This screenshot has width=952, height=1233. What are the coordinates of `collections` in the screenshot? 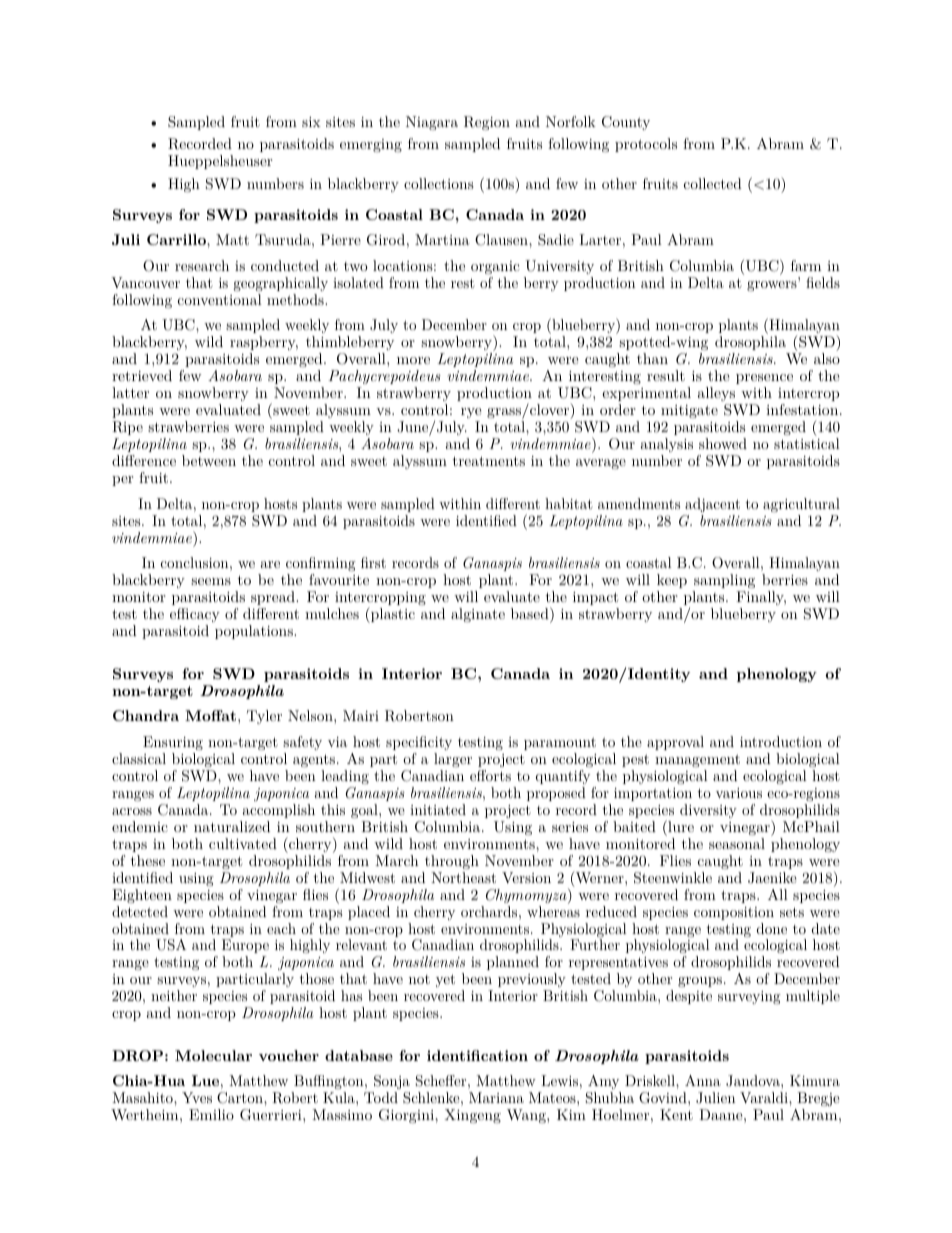 It's located at (439, 183).
